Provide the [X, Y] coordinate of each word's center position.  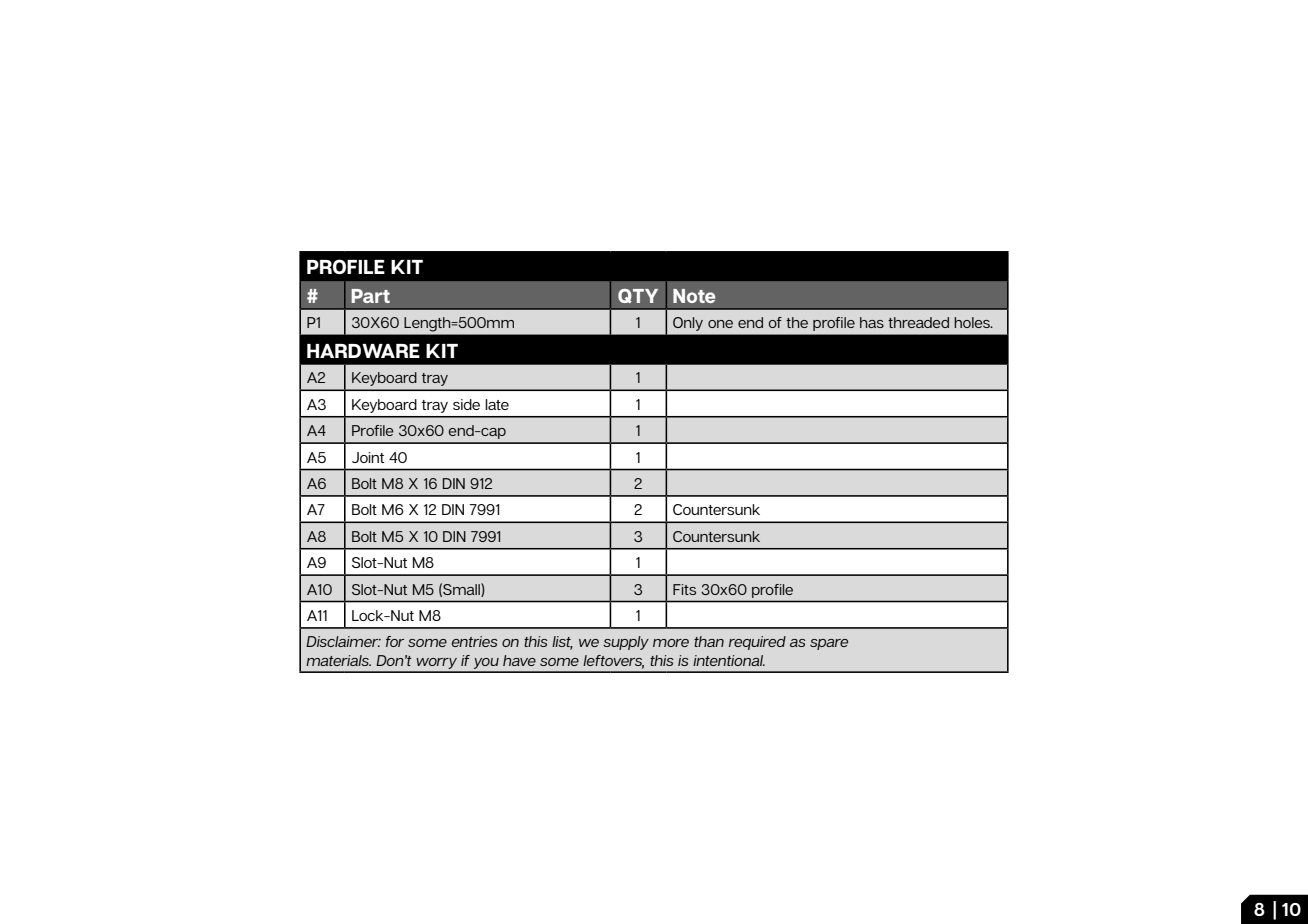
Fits [684, 589]
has [872, 322]
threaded [918, 322]
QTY [638, 296]
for [395, 641]
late [497, 404]
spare [829, 644]
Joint [368, 457]
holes [973, 322]
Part [370, 296]
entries [475, 641]
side [466, 404]
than [709, 641]
